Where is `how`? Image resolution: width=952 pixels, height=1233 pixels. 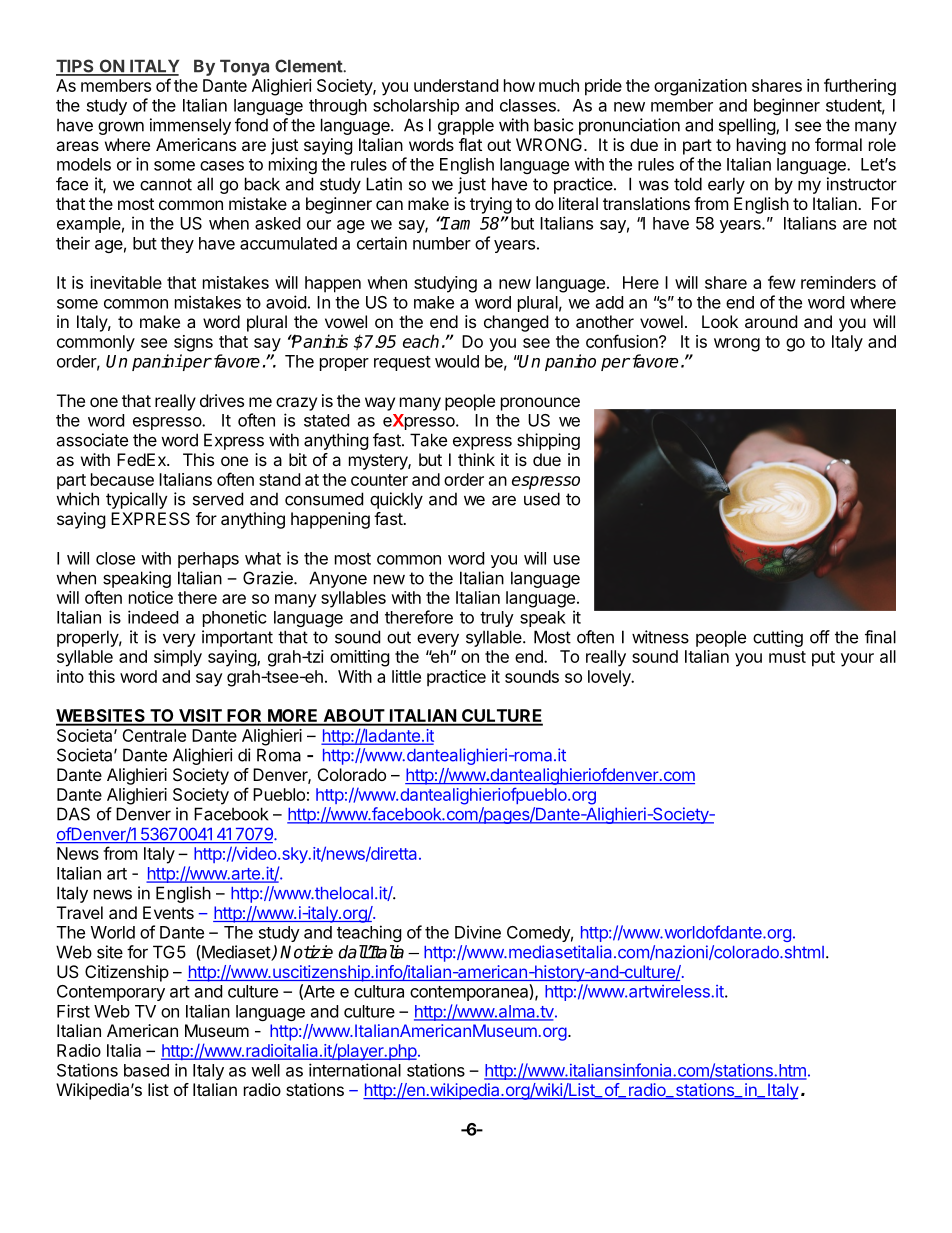
how is located at coordinates (519, 85).
